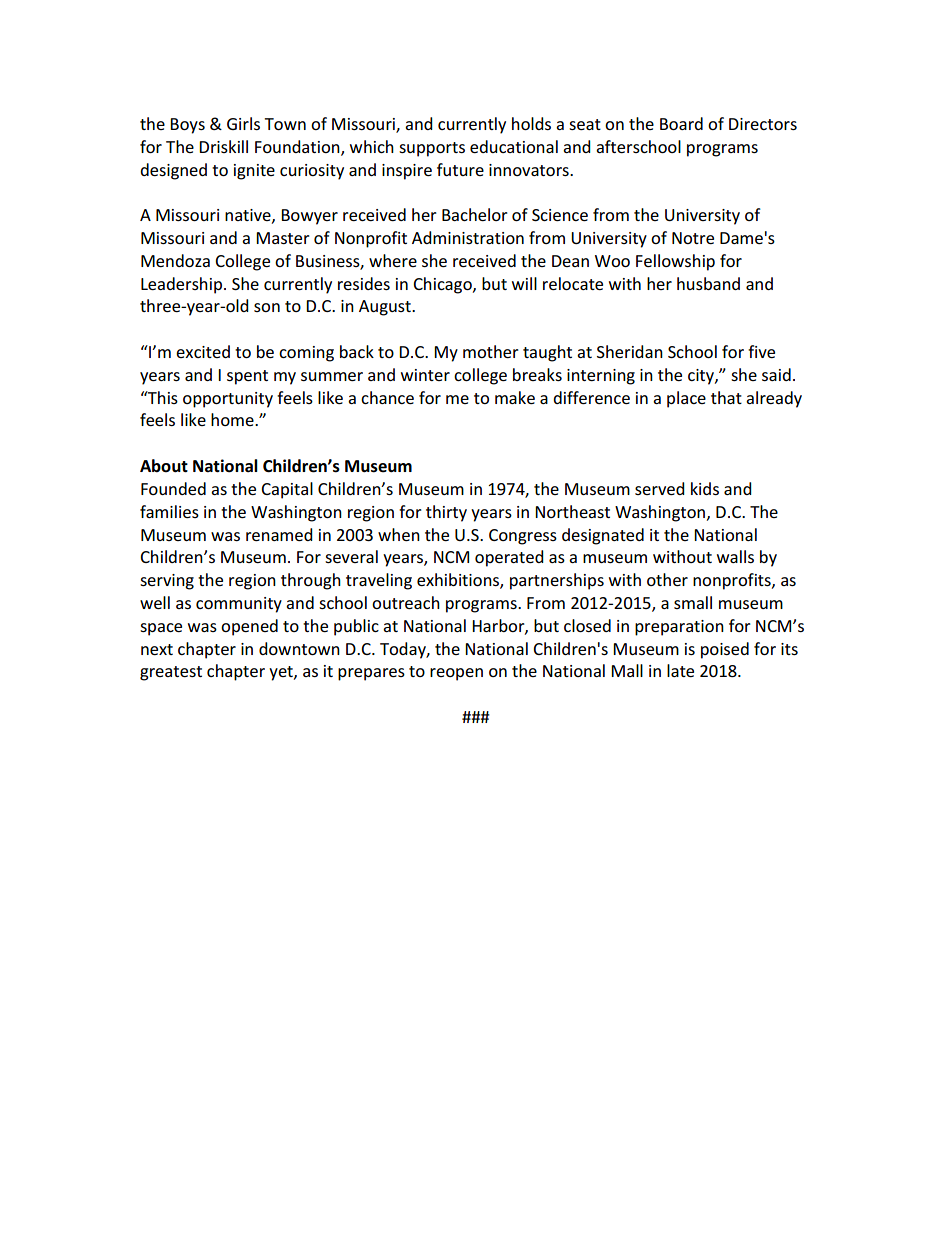 The width and height of the screenshot is (952, 1233). I want to click on operated, so click(509, 558).
